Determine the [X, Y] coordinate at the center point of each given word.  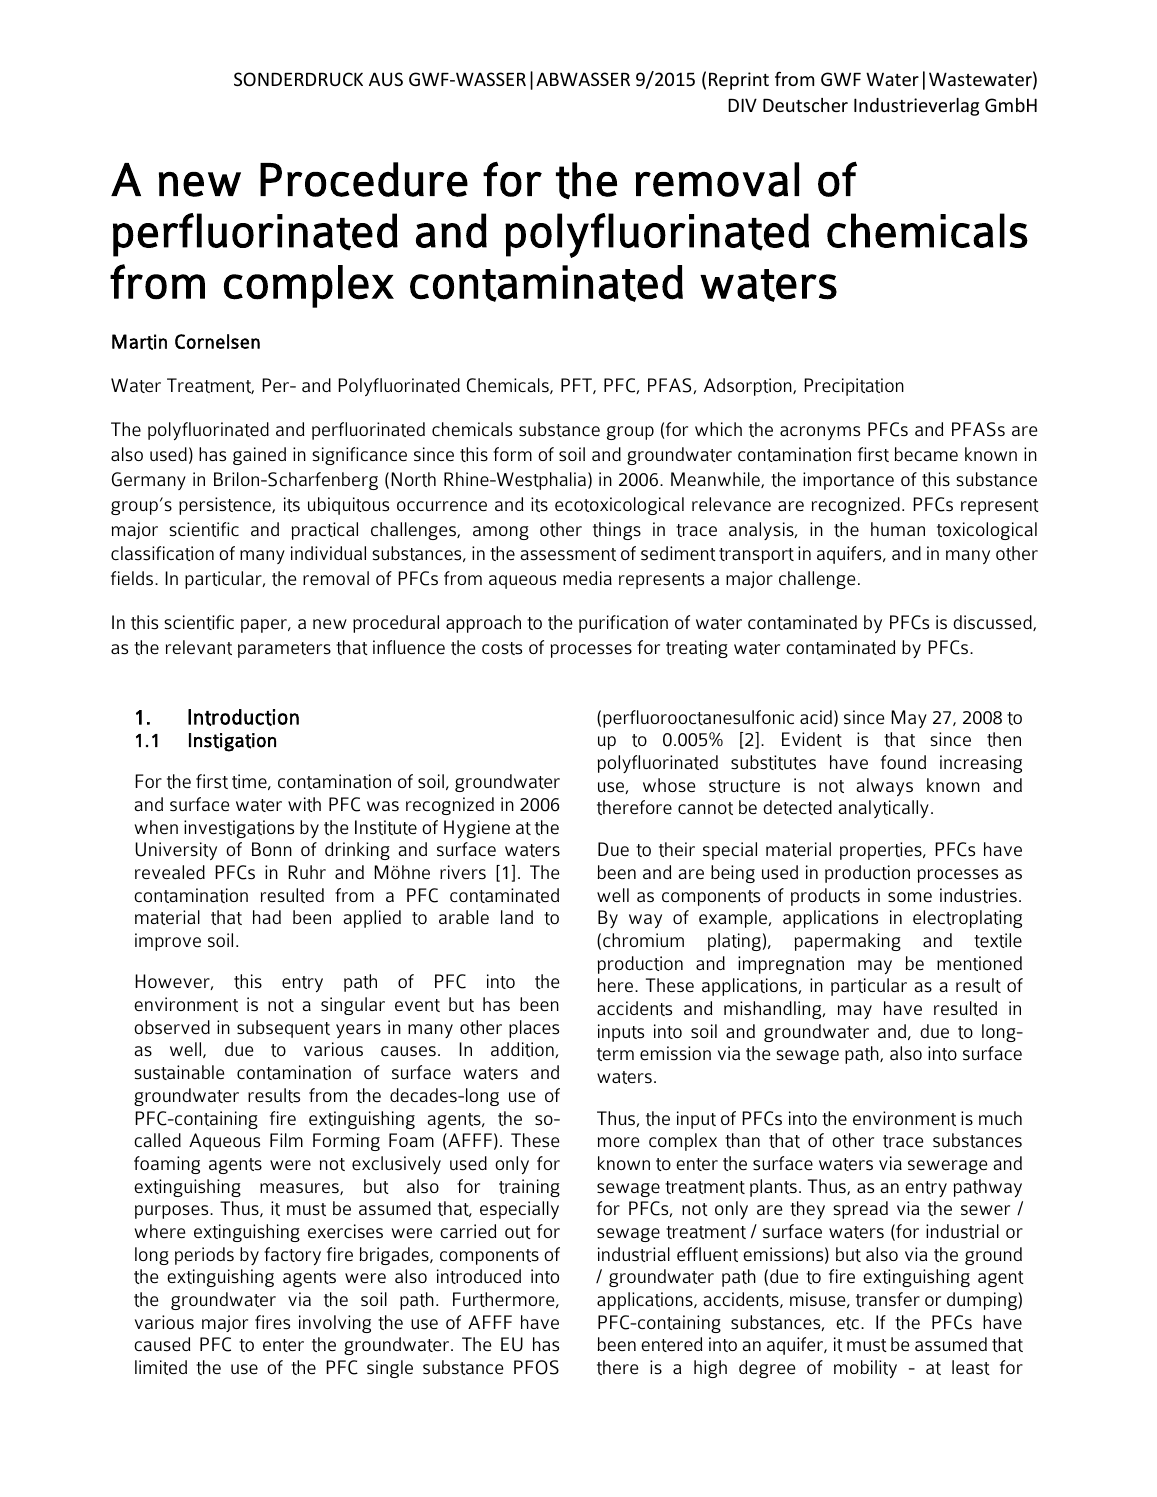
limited [161, 1367]
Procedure [364, 179]
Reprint [739, 81]
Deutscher [805, 105]
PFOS [536, 1367]
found [903, 762]
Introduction [243, 717]
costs [502, 648]
